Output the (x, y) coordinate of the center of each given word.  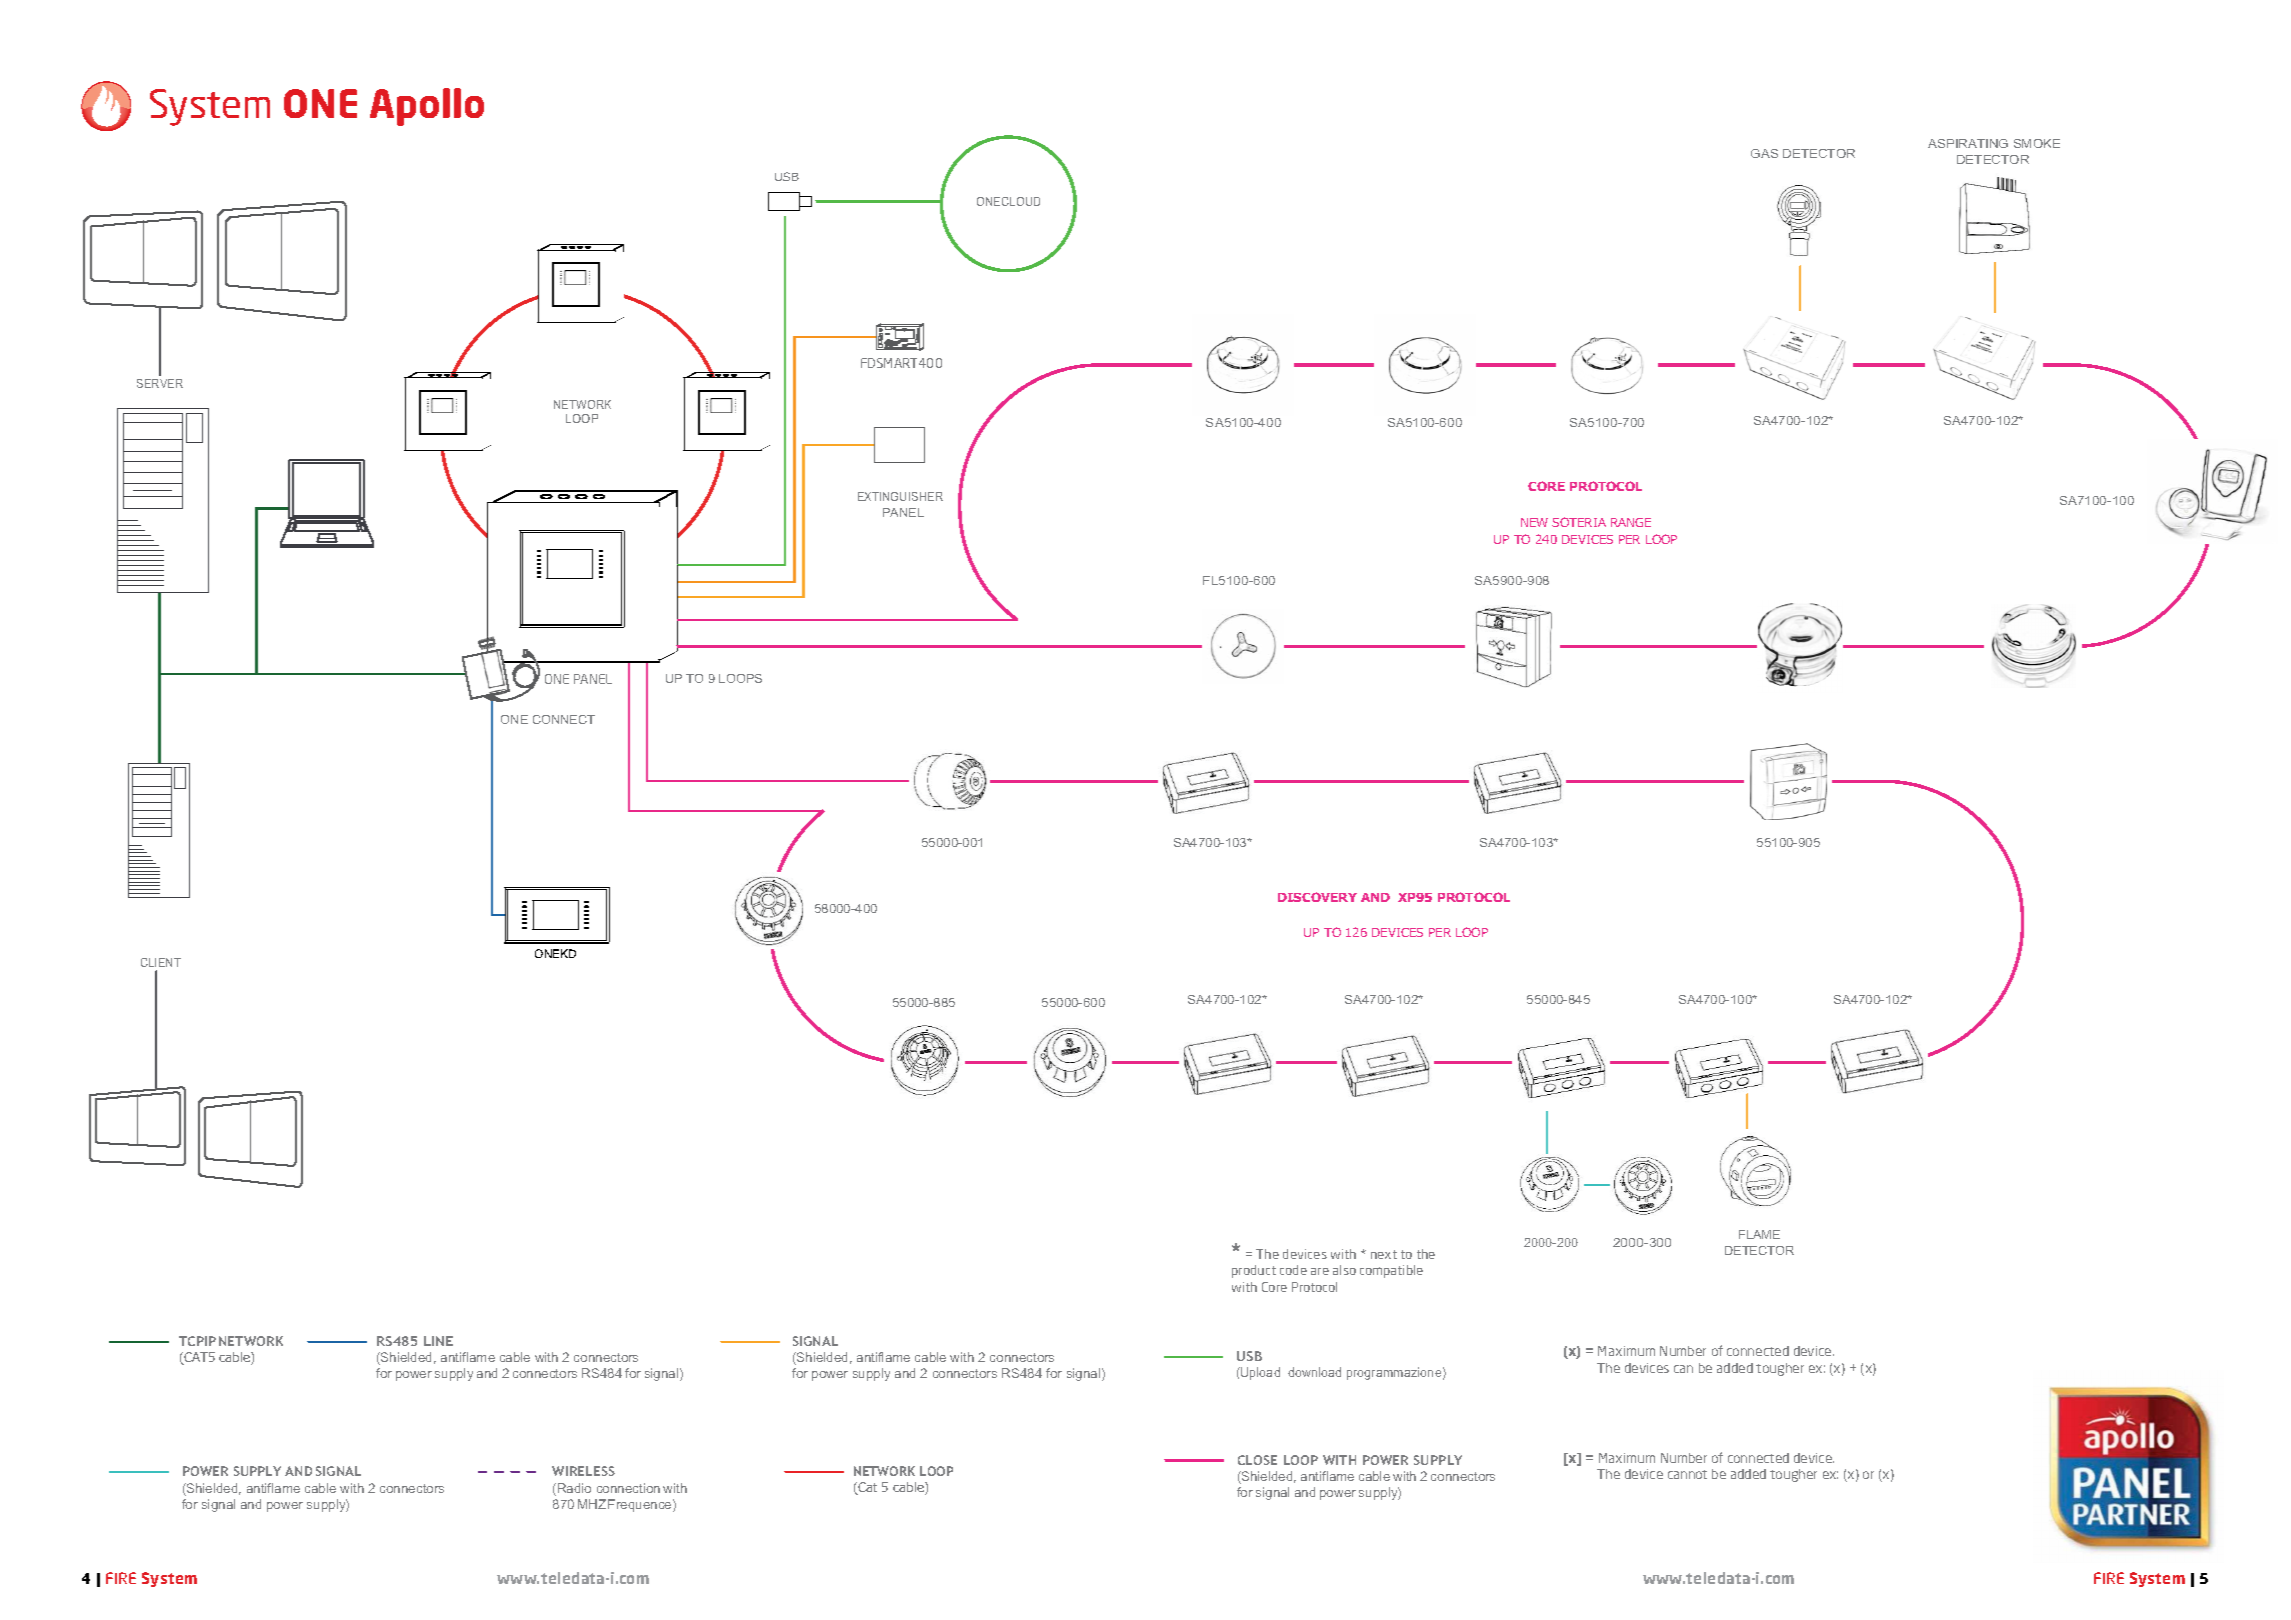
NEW (1534, 522)
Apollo (427, 107)
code (1293, 1270)
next (1384, 1254)
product (1254, 1271)
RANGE (1631, 522)
